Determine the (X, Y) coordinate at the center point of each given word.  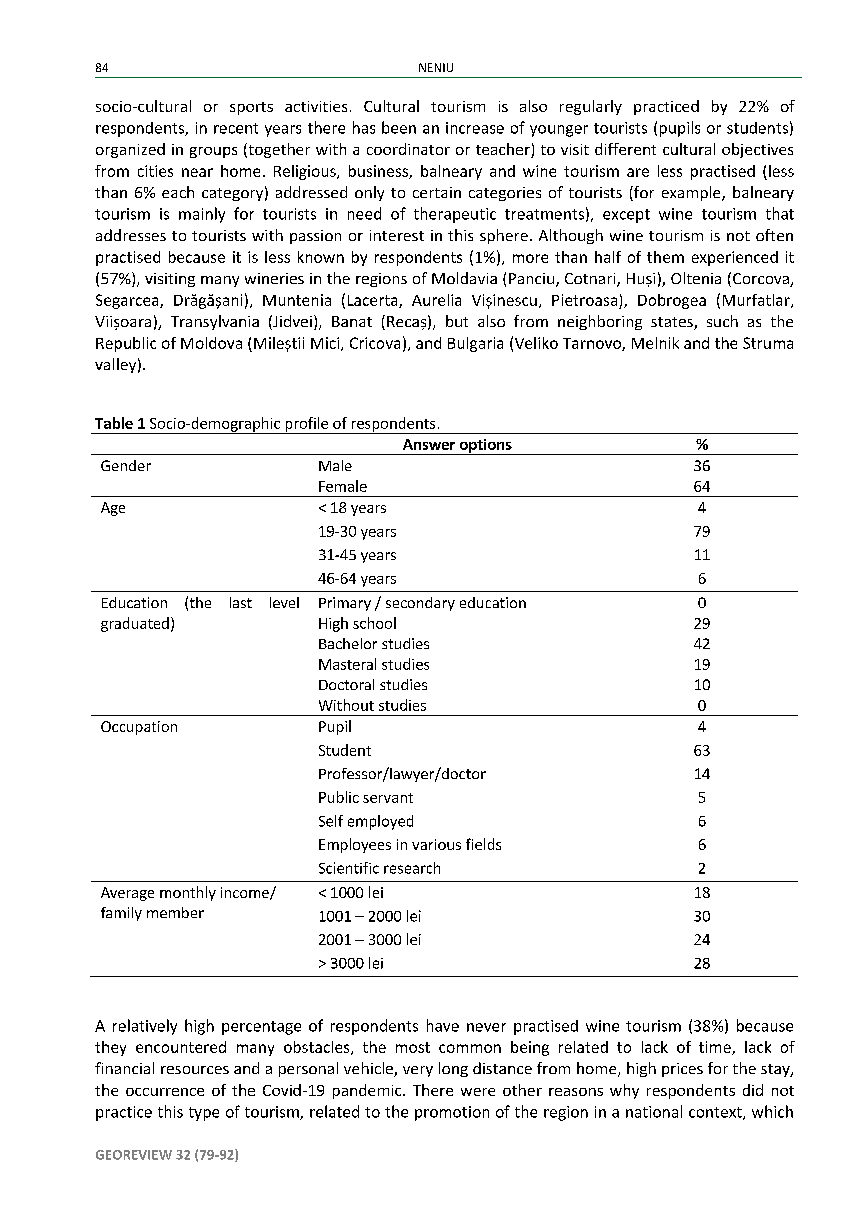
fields (483, 844)
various (436, 844)
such (722, 321)
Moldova (211, 343)
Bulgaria (475, 344)
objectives (757, 150)
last (241, 602)
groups (213, 152)
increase (475, 128)
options (485, 447)
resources (195, 1070)
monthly (188, 893)
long (453, 1069)
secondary (420, 604)
